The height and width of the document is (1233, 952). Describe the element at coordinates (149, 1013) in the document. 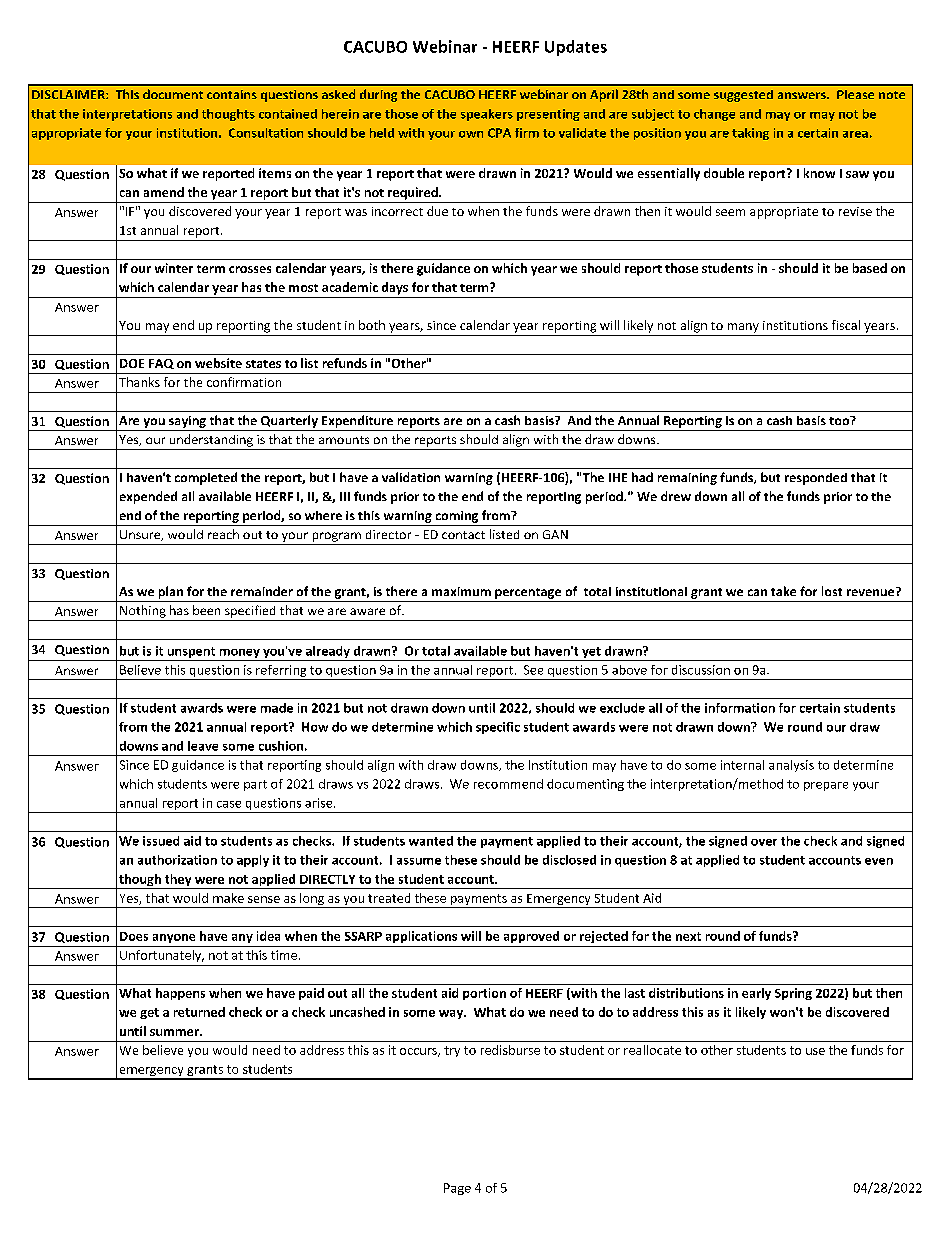

I see `get` at that location.
